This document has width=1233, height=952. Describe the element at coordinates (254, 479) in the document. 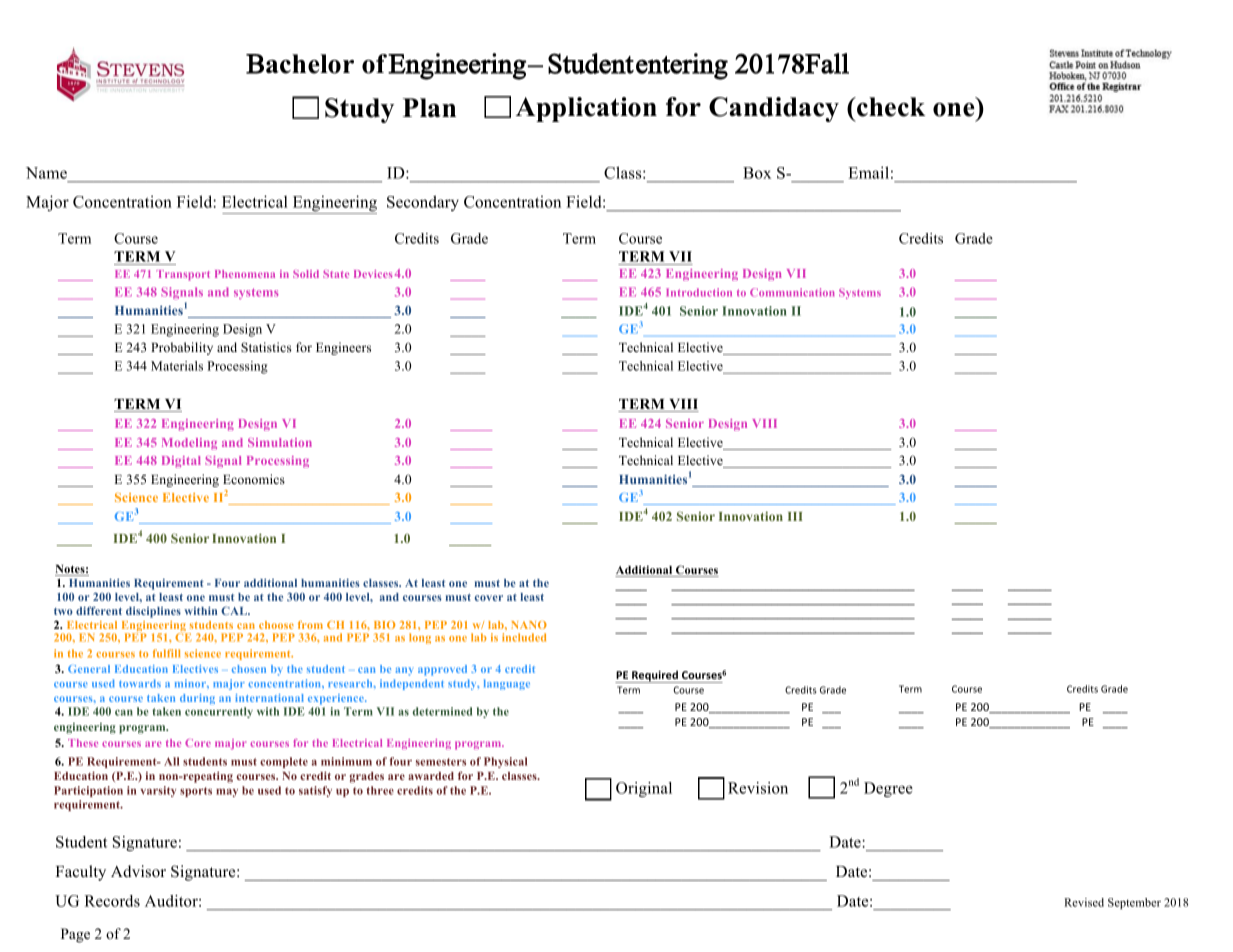

I see `Economics` at that location.
